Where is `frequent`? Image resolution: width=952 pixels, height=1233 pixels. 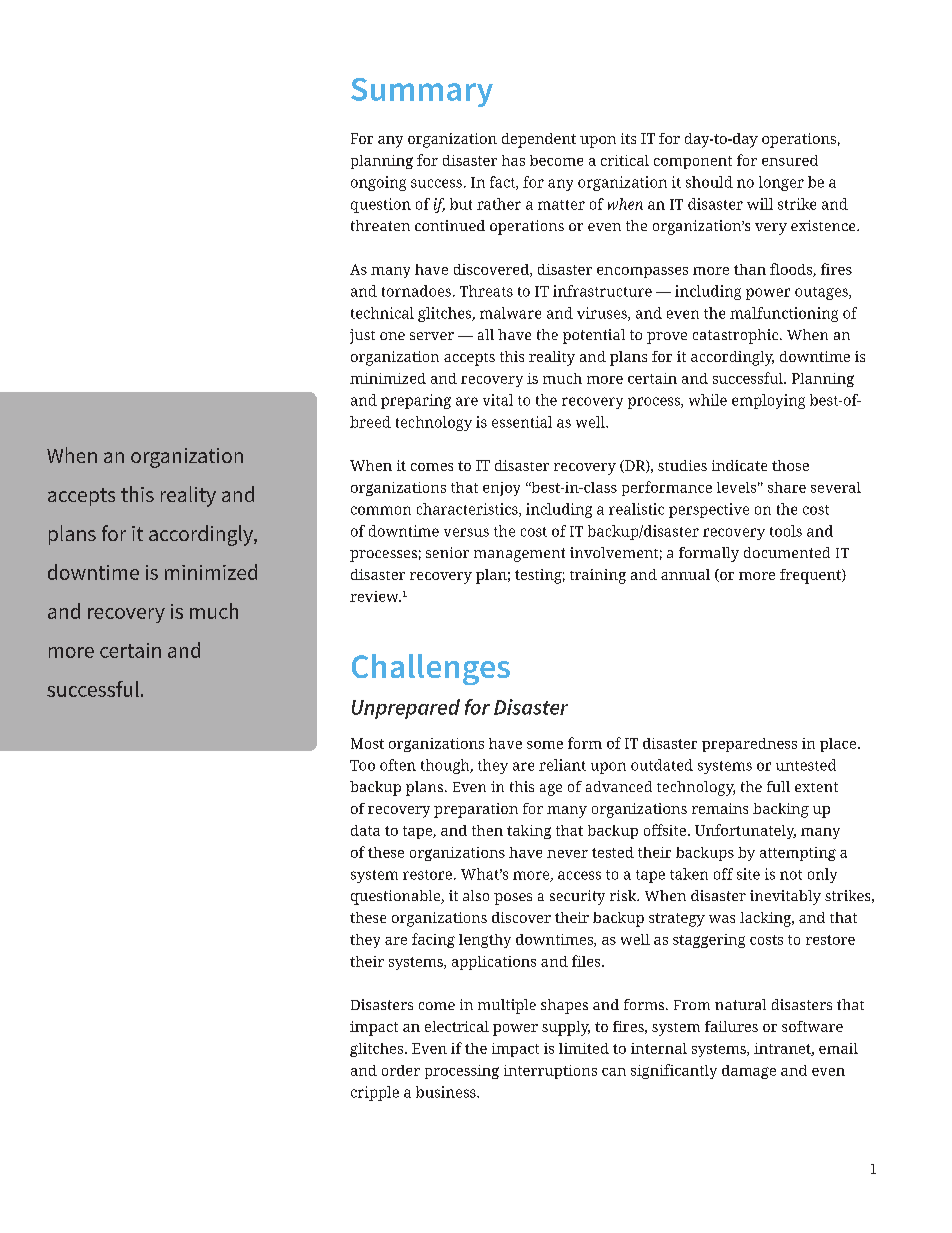 frequent is located at coordinates (811, 576).
